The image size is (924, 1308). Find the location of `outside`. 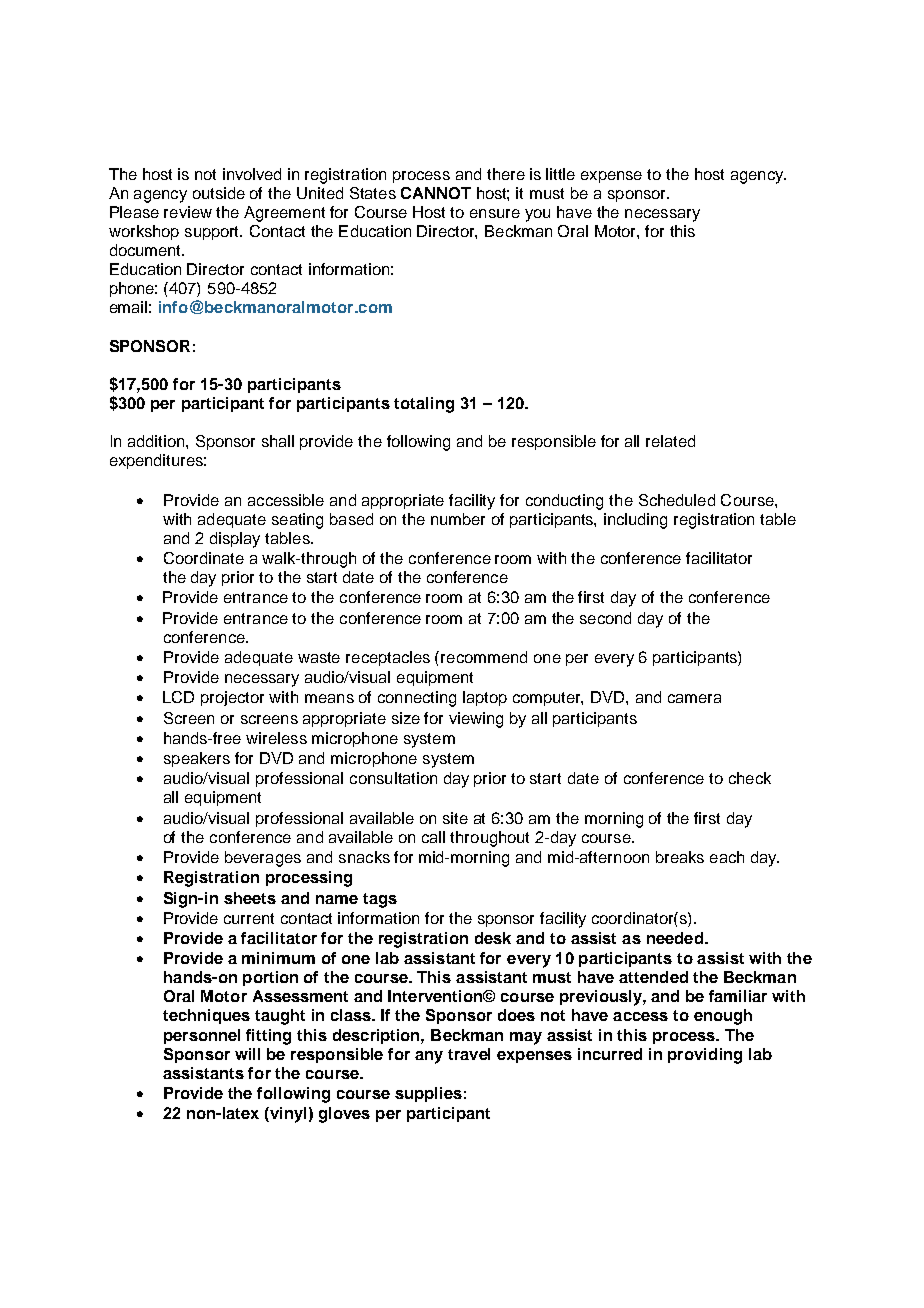

outside is located at coordinates (219, 193).
